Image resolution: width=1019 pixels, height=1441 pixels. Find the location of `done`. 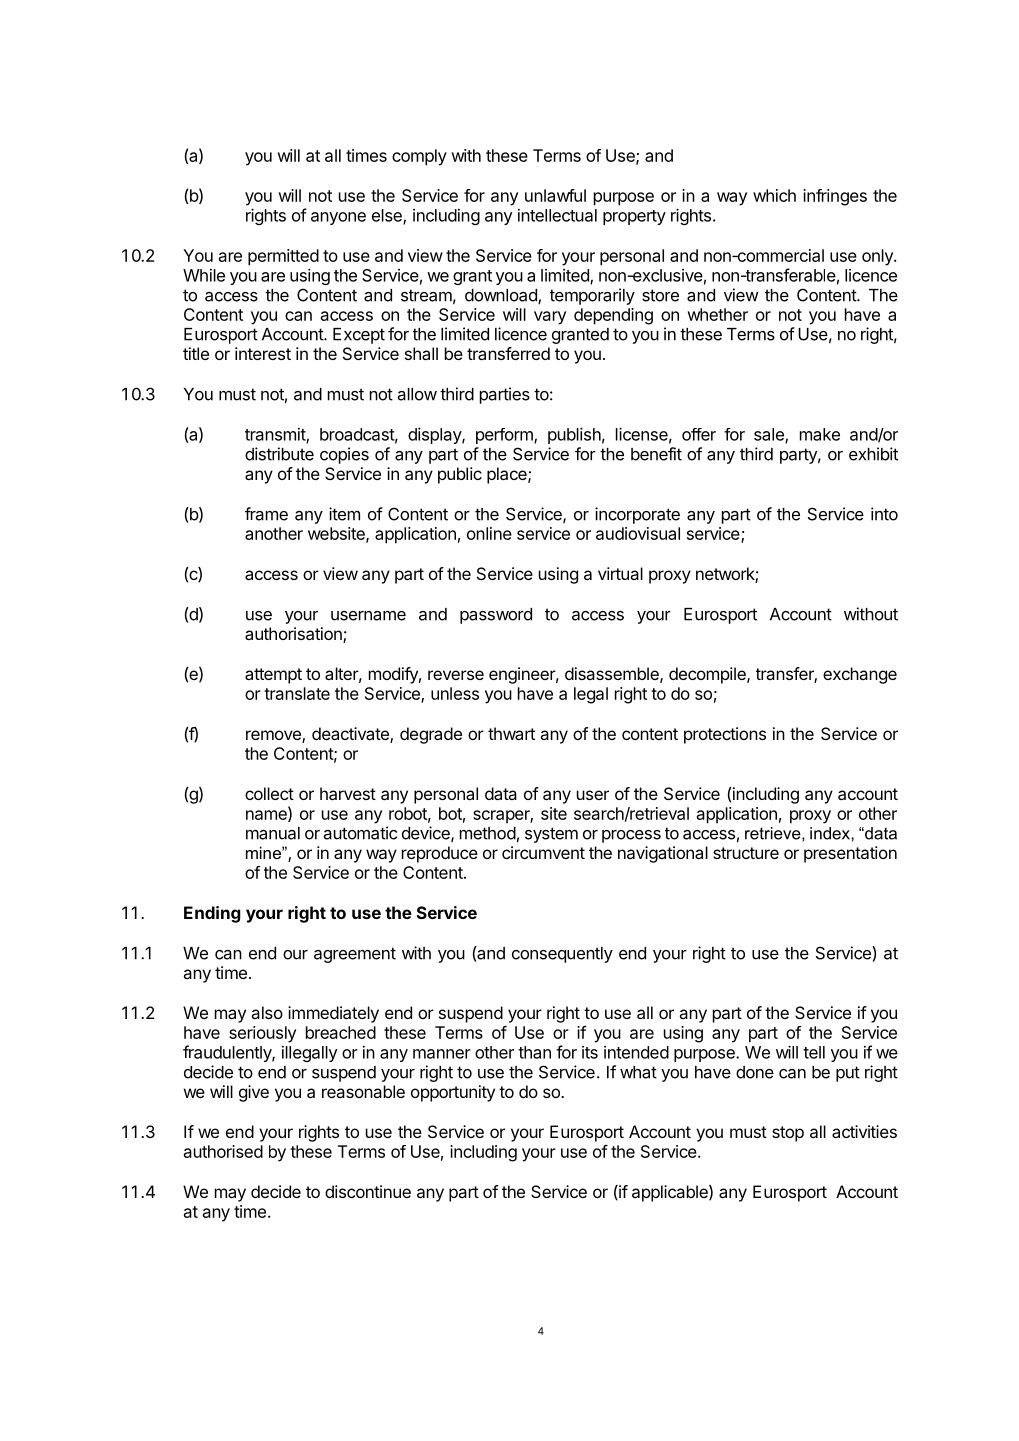

done is located at coordinates (755, 1072).
